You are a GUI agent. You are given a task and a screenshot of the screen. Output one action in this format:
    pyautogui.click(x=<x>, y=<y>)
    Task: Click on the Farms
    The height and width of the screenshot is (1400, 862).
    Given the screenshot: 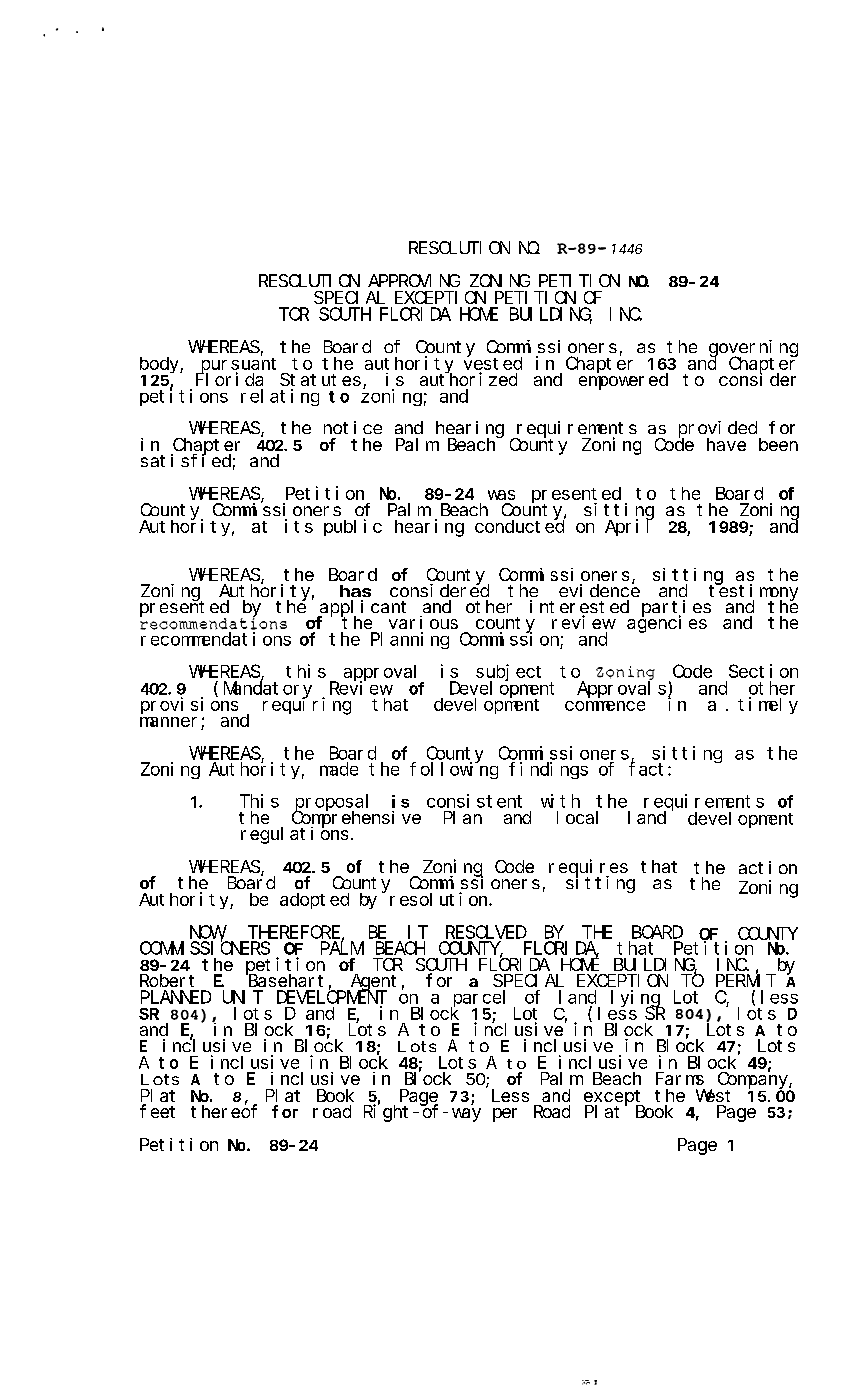 What is the action you would take?
    pyautogui.click(x=680, y=1079)
